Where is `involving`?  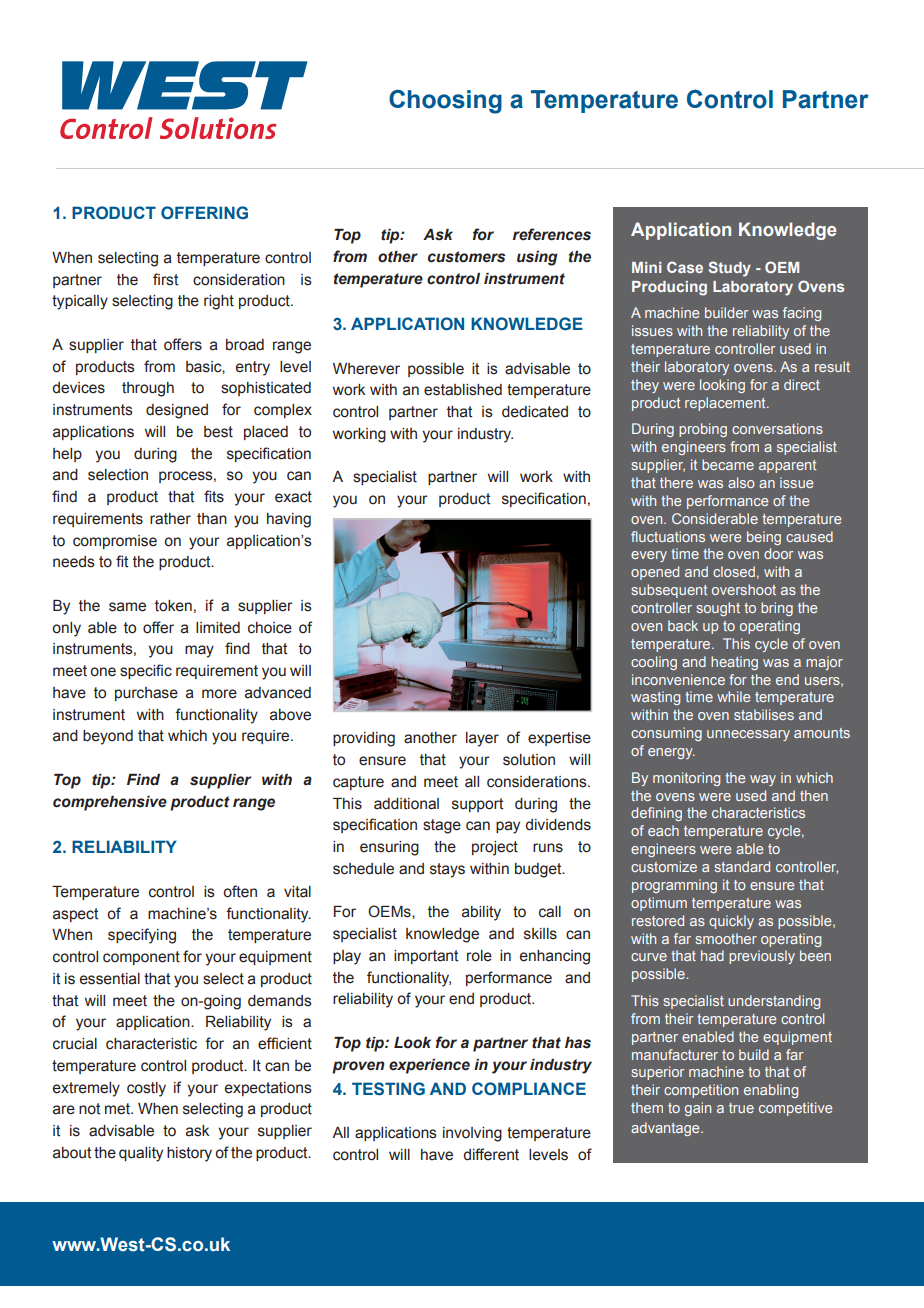 involving is located at coordinates (472, 1134).
